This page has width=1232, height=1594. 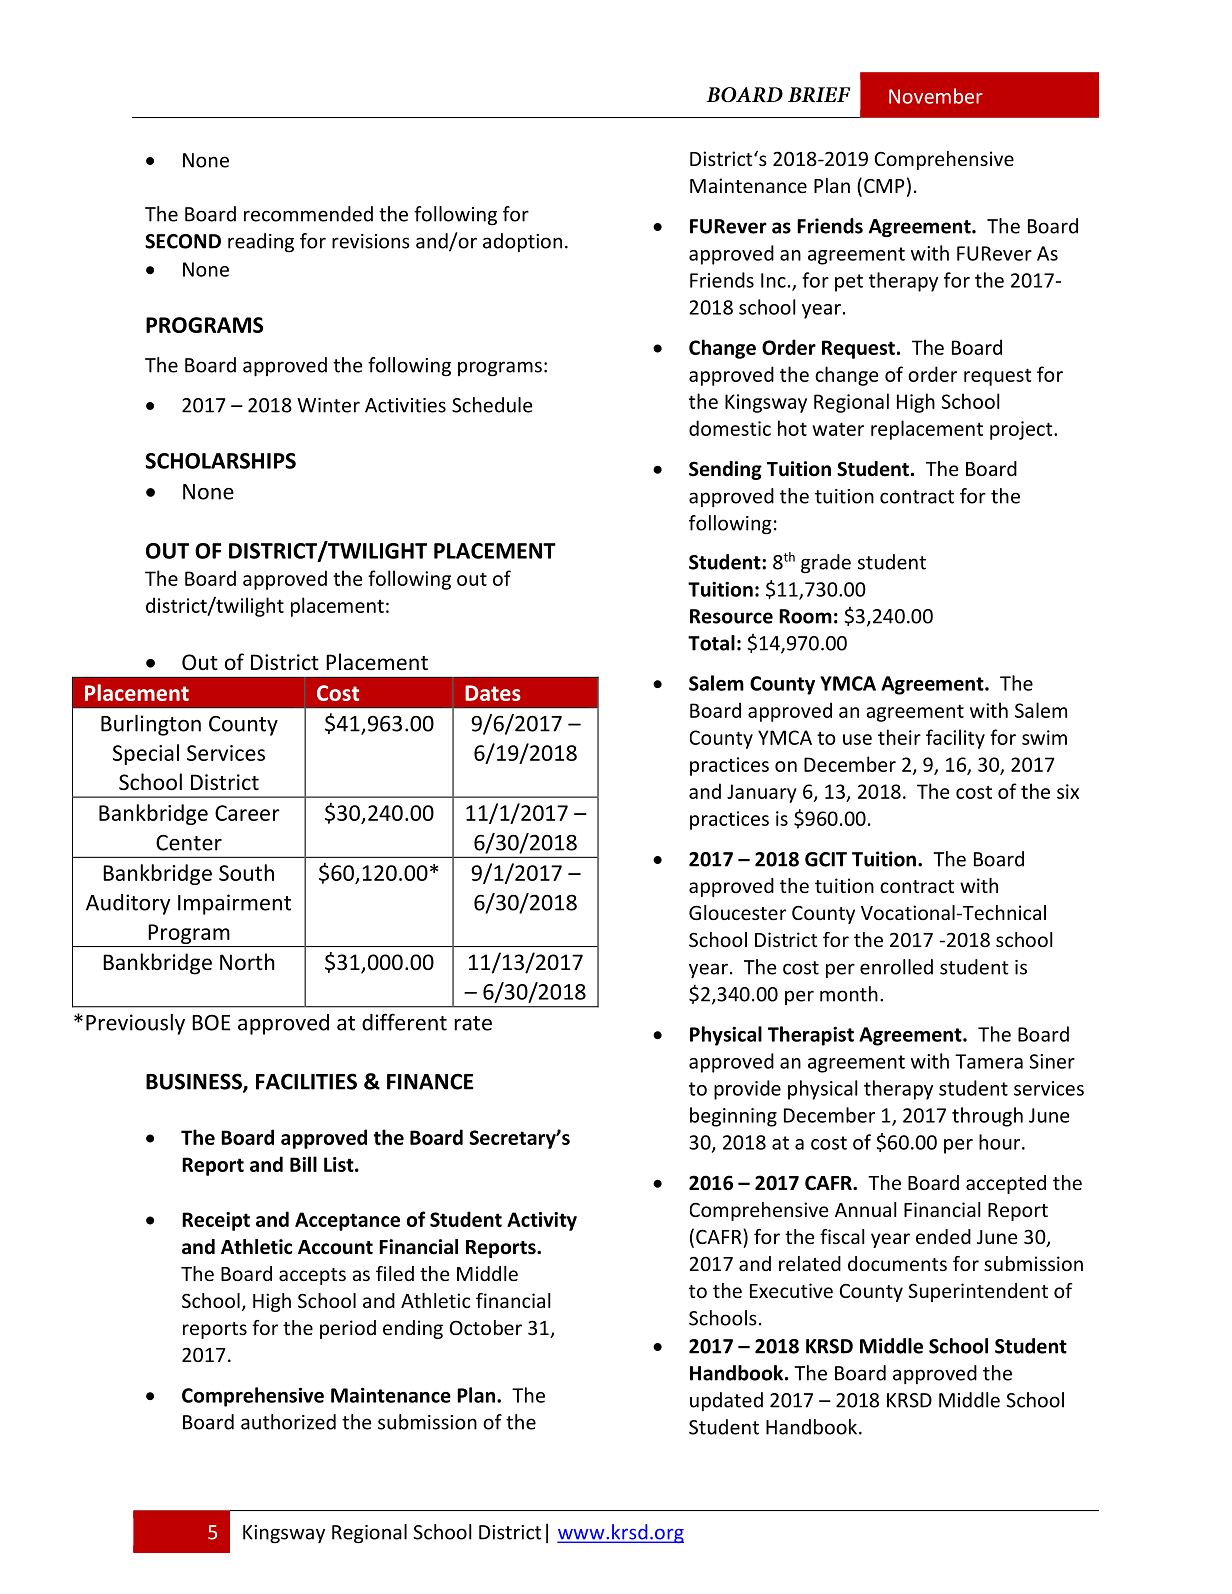 I want to click on Total, so click(x=711, y=643).
